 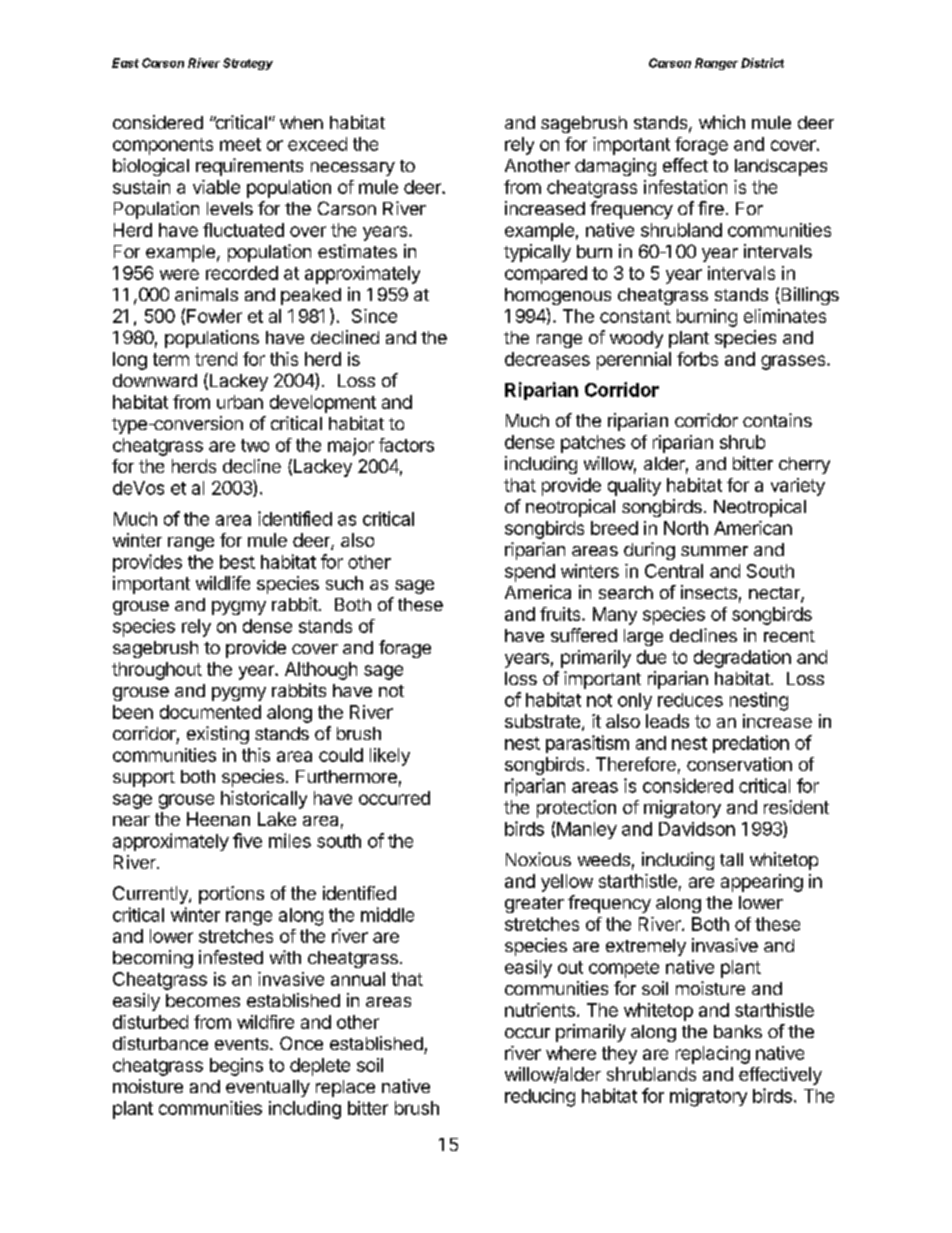 What do you see at coordinates (713, 1055) in the image?
I see `replacing` at bounding box center [713, 1055].
